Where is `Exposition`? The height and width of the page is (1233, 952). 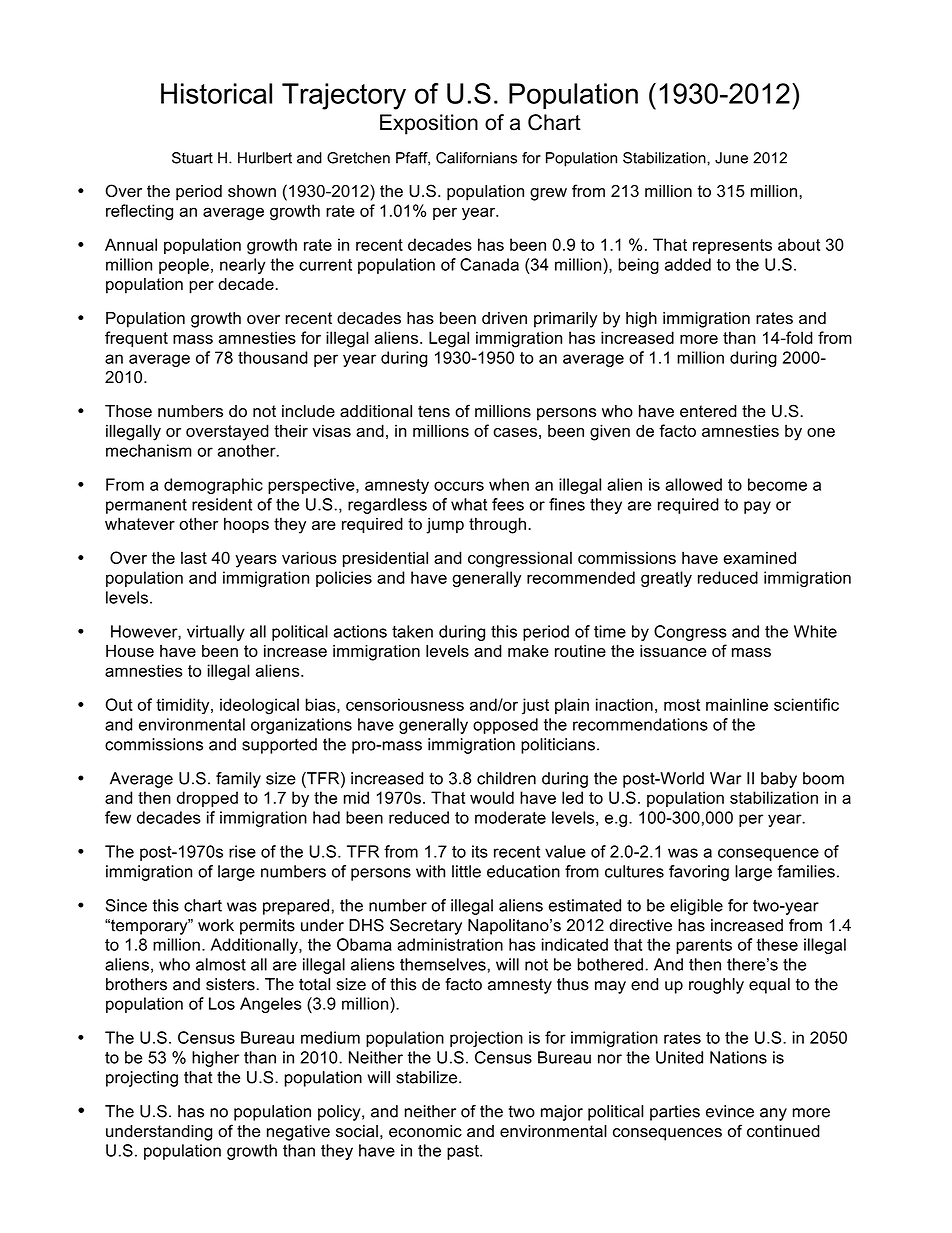
Exposition is located at coordinates (429, 124).
